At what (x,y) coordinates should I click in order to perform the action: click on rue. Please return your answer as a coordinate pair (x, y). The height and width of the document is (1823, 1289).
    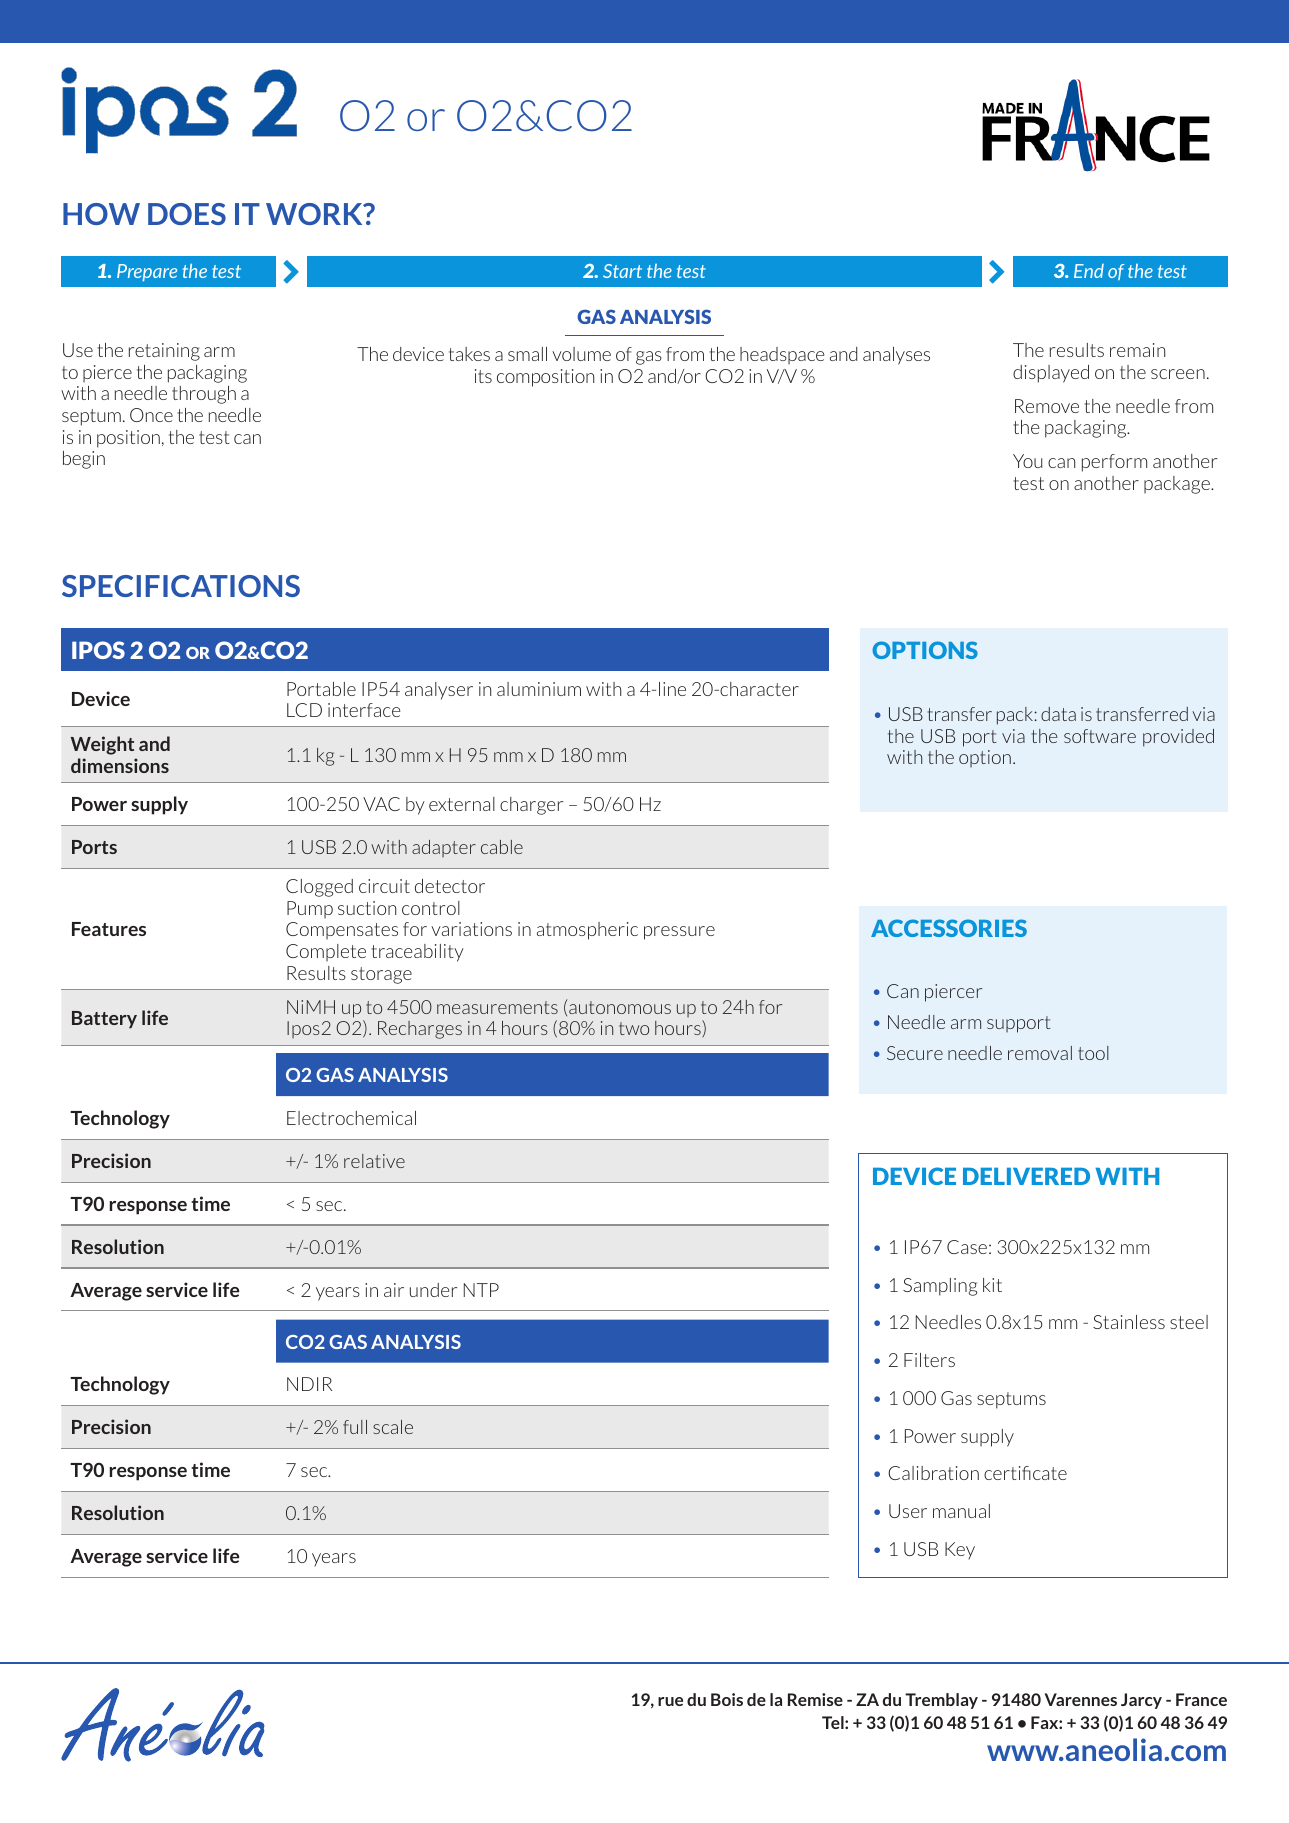
    Looking at the image, I should click on (670, 1701).
